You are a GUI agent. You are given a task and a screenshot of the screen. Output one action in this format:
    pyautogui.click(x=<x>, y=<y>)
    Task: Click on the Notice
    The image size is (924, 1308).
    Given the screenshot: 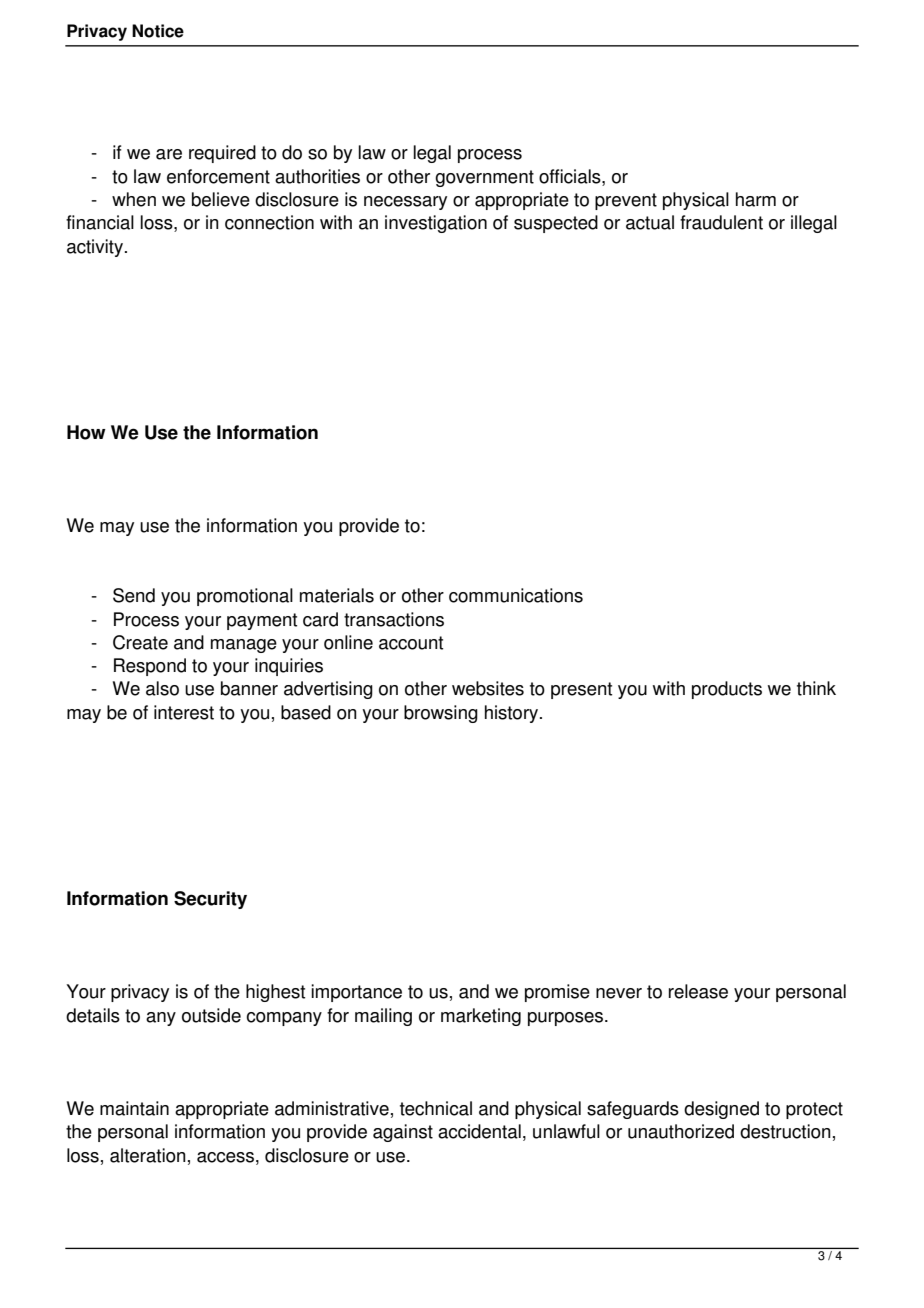 What is the action you would take?
    pyautogui.click(x=158, y=31)
